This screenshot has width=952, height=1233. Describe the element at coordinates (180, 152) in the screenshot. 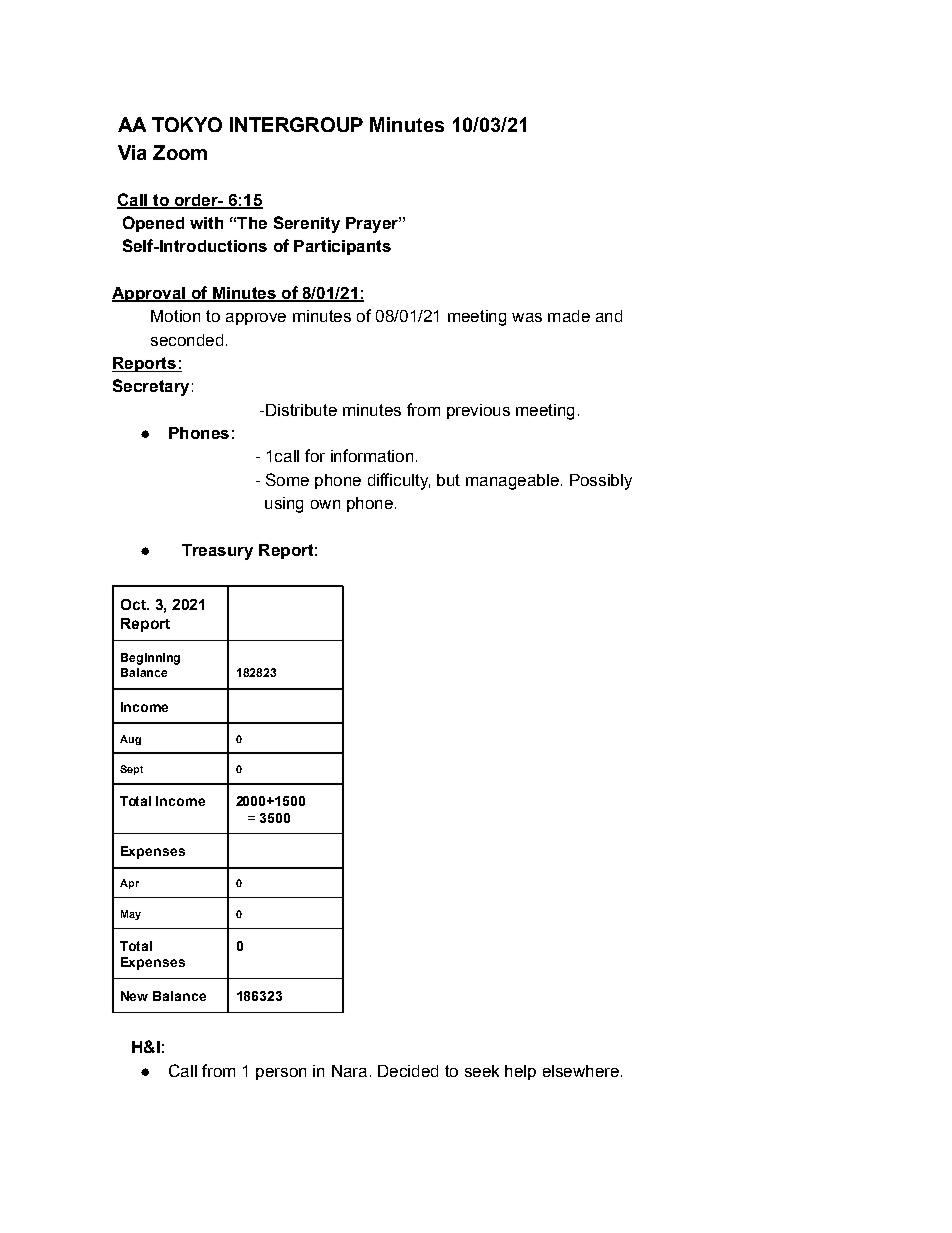

I see `Zoom` at that location.
